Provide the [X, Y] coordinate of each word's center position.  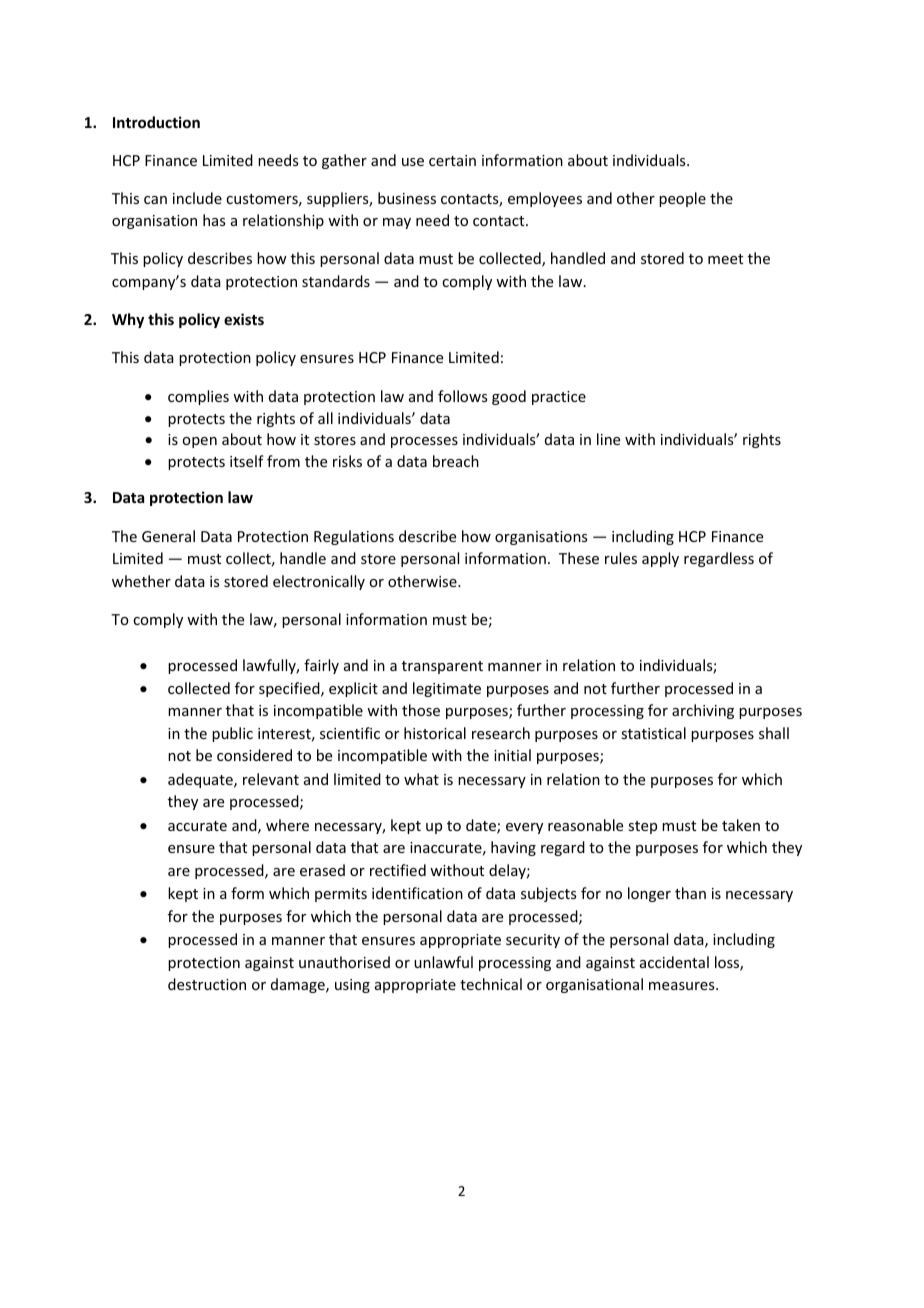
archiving [703, 711]
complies [198, 397]
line [608, 439]
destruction [207, 984]
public [232, 734]
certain [452, 160]
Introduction [156, 122]
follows [462, 396]
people [682, 199]
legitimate [447, 689]
